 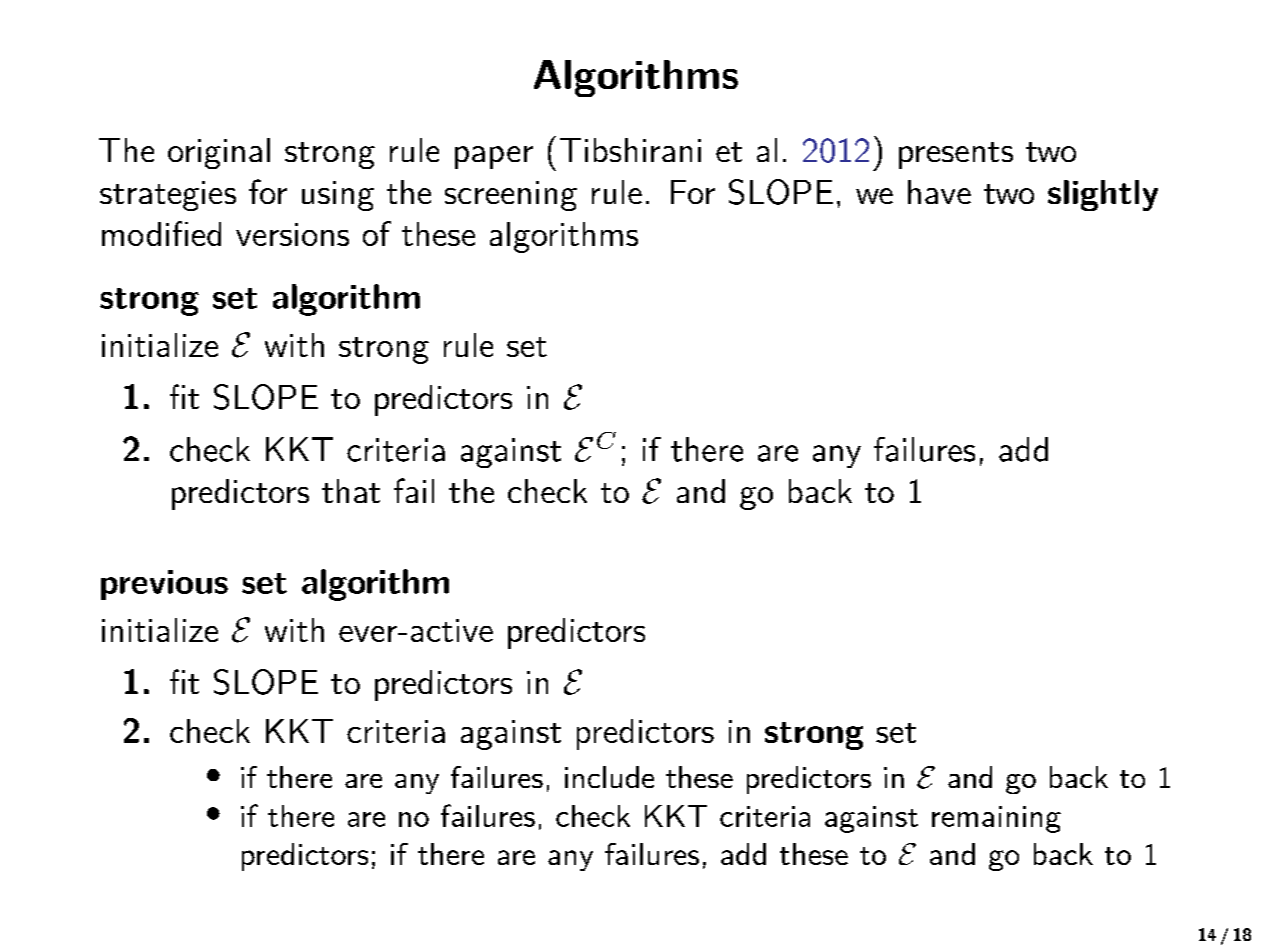 I want to click on using, so click(x=338, y=196).
